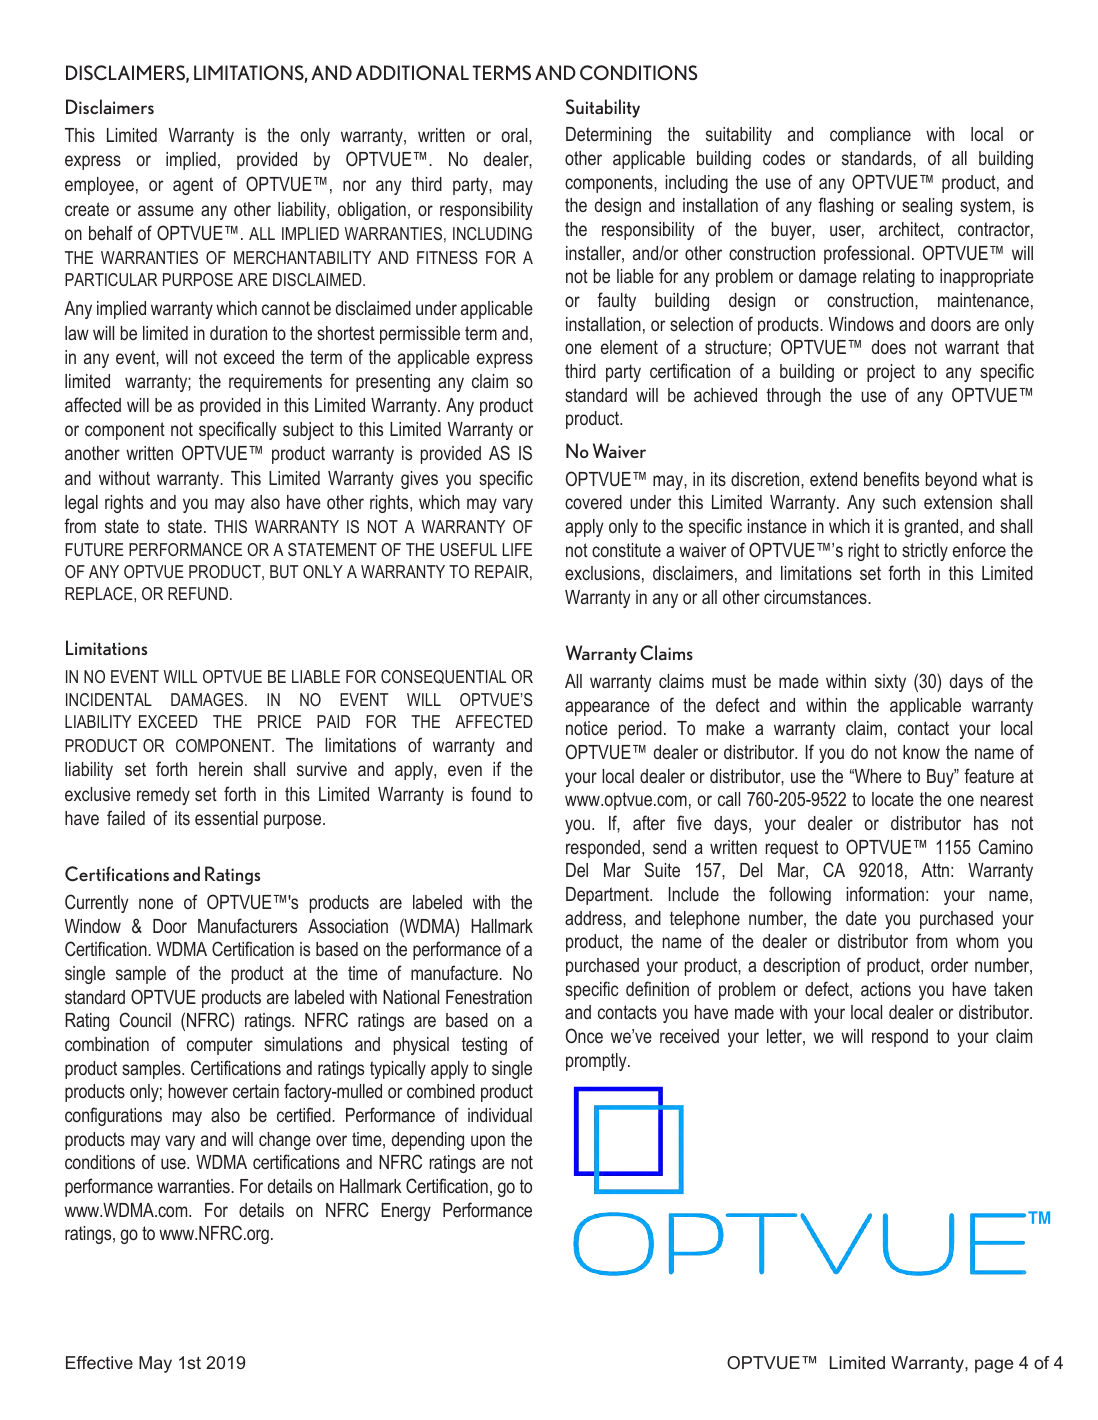 This screenshot has height=1420, width=1098. I want to click on none, so click(156, 903).
